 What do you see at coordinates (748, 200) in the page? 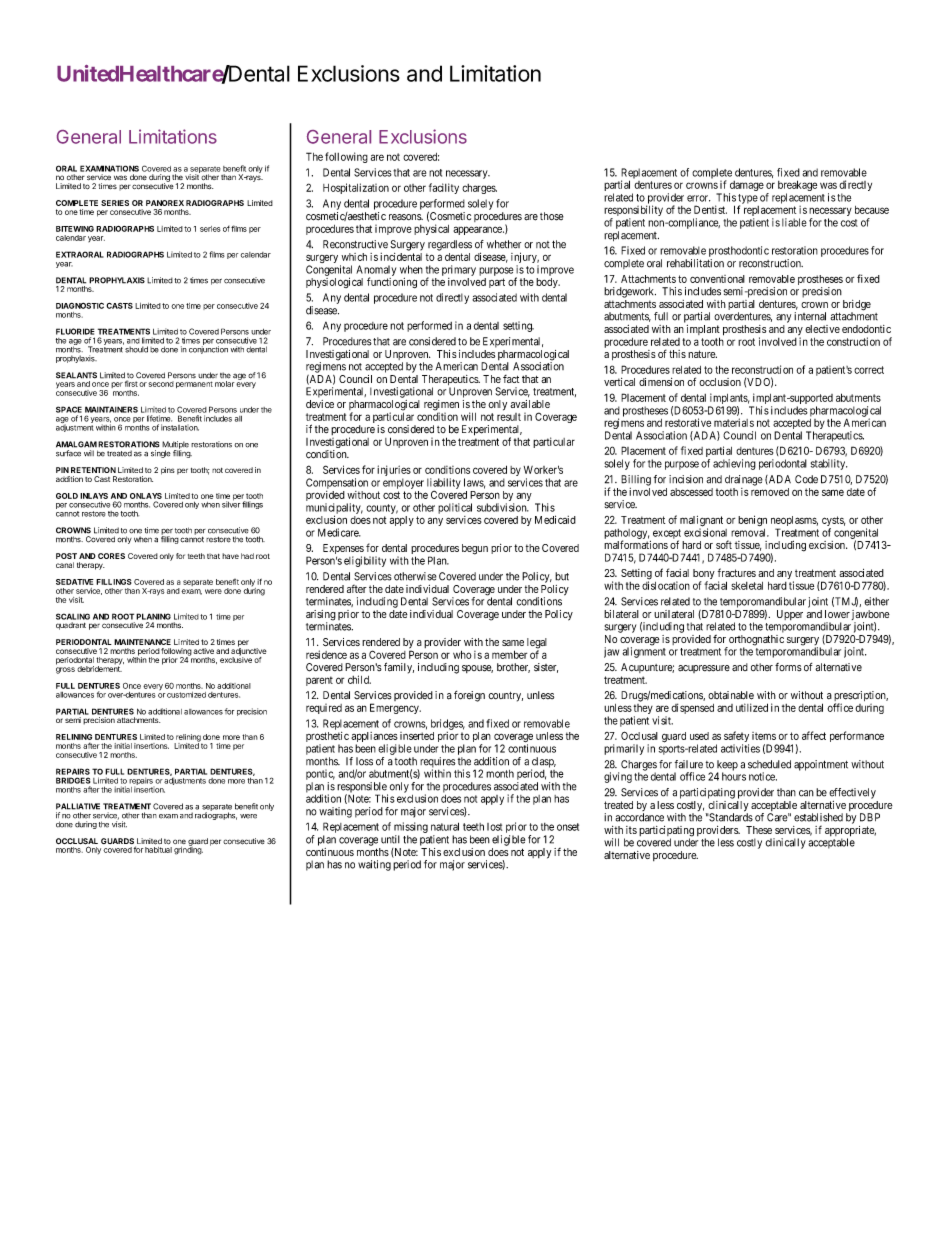
I see `type` at bounding box center [748, 200].
